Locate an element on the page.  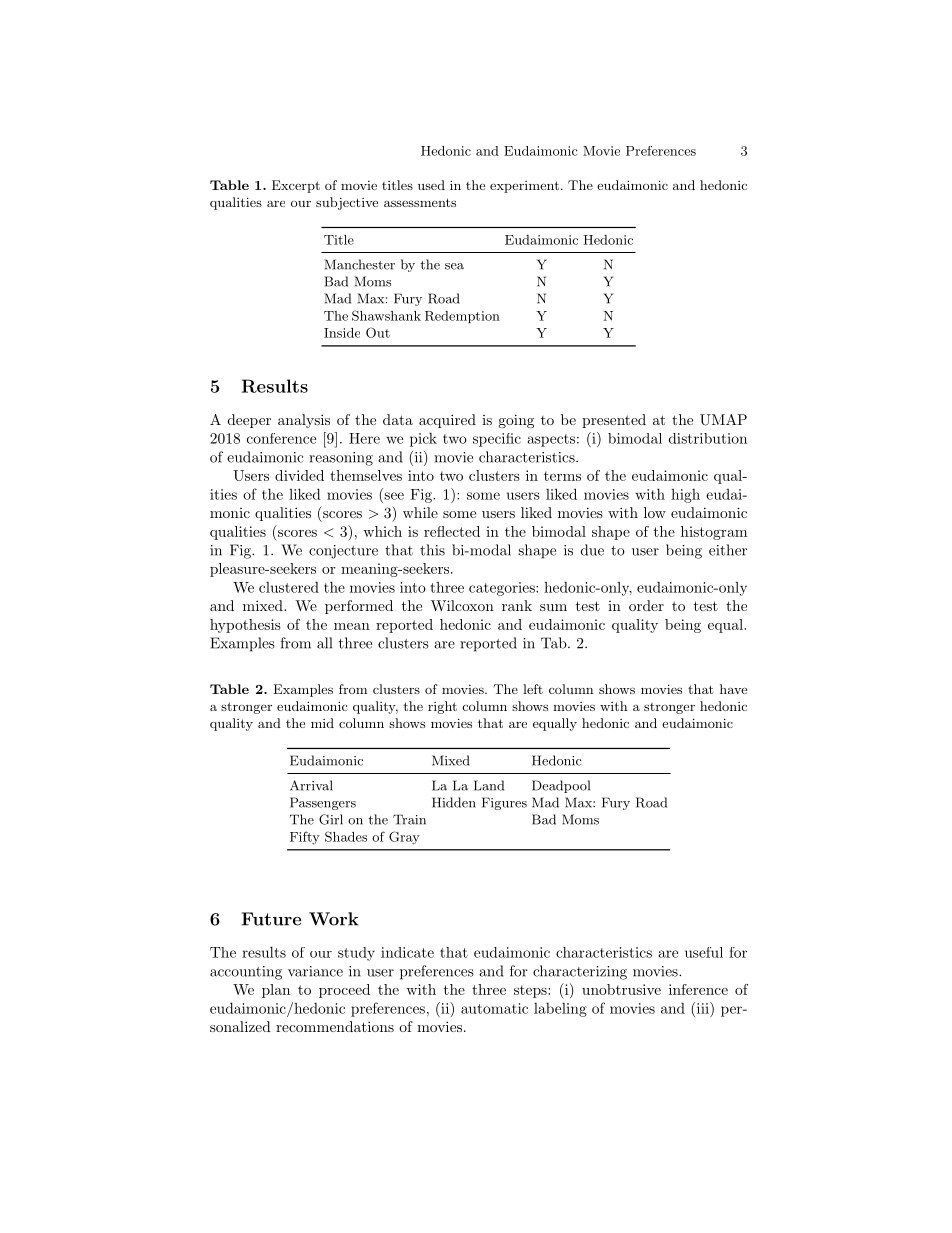
experiment is located at coordinates (524, 187).
